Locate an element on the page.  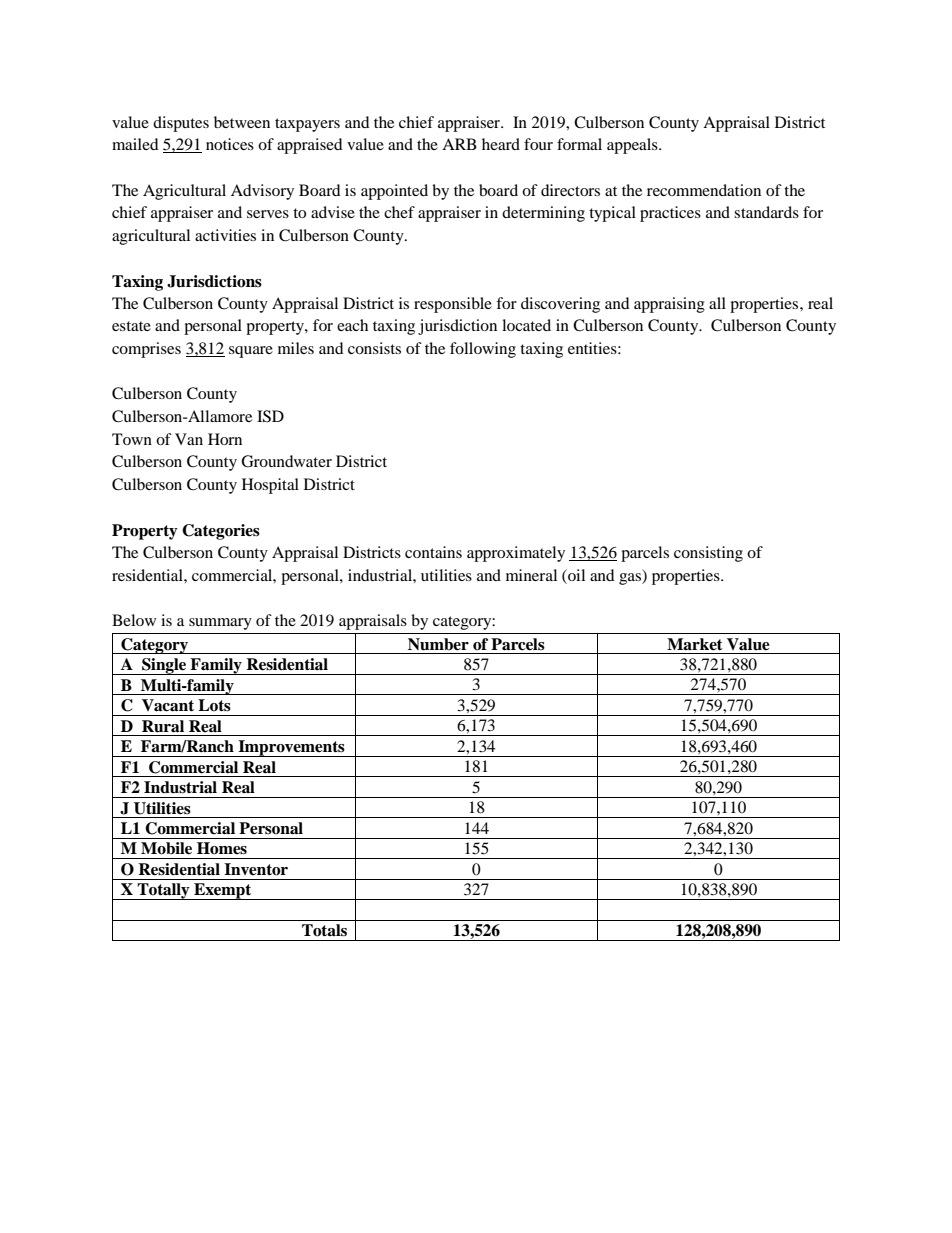
oil is located at coordinates (575, 575).
